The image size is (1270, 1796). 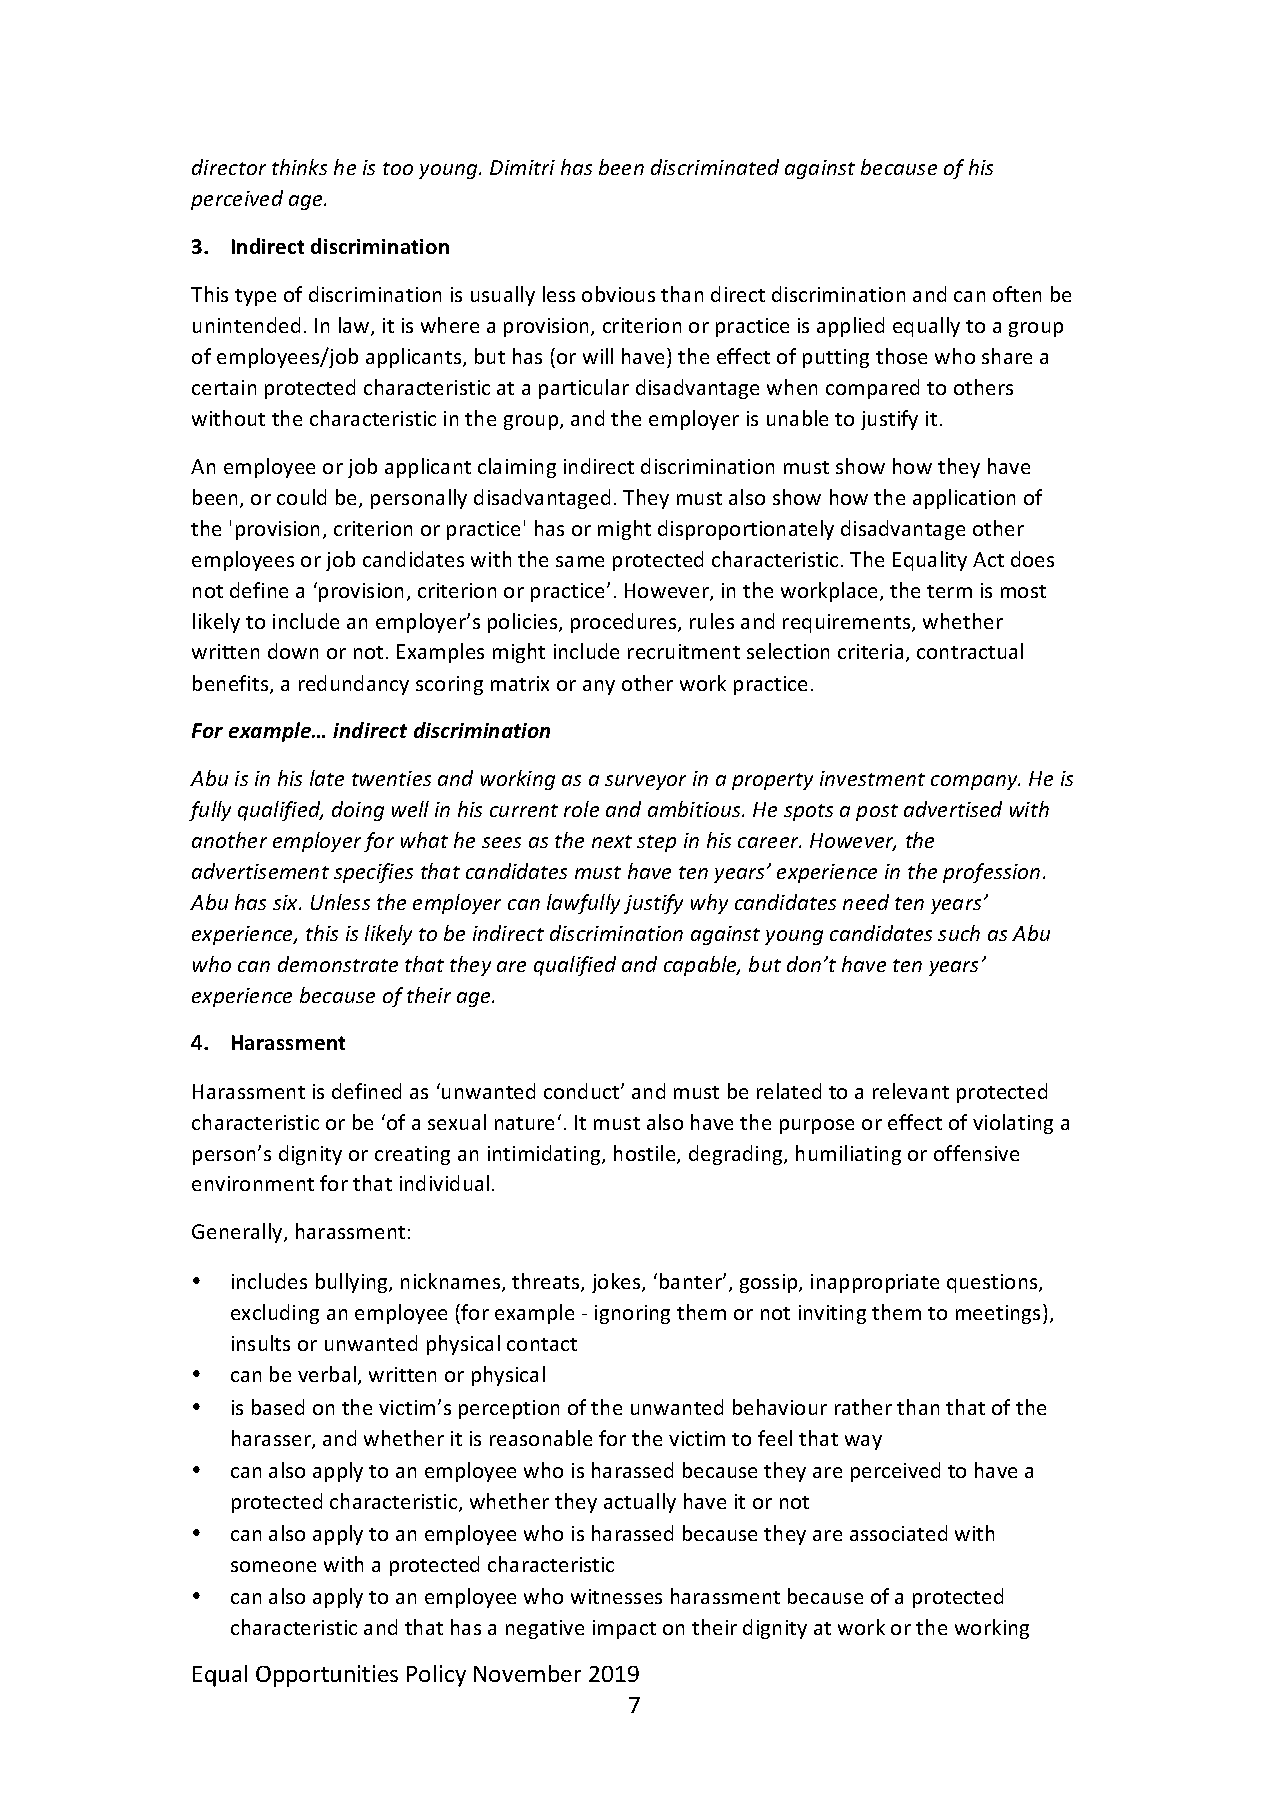 I want to click on hostile, so click(x=646, y=1154).
